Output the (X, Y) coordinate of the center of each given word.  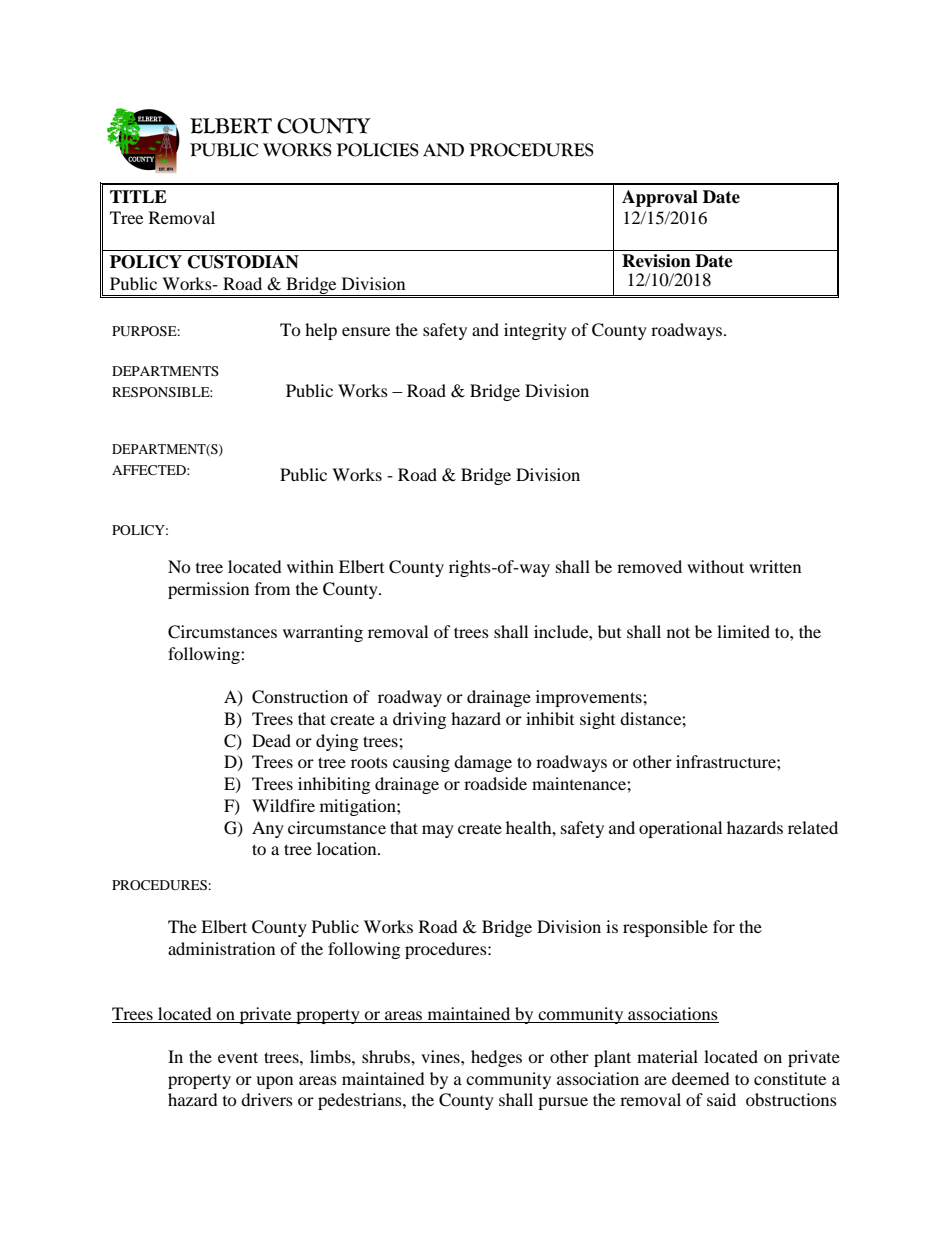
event (238, 1057)
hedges (496, 1058)
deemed (701, 1078)
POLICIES (377, 150)
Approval (660, 198)
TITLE (138, 196)
